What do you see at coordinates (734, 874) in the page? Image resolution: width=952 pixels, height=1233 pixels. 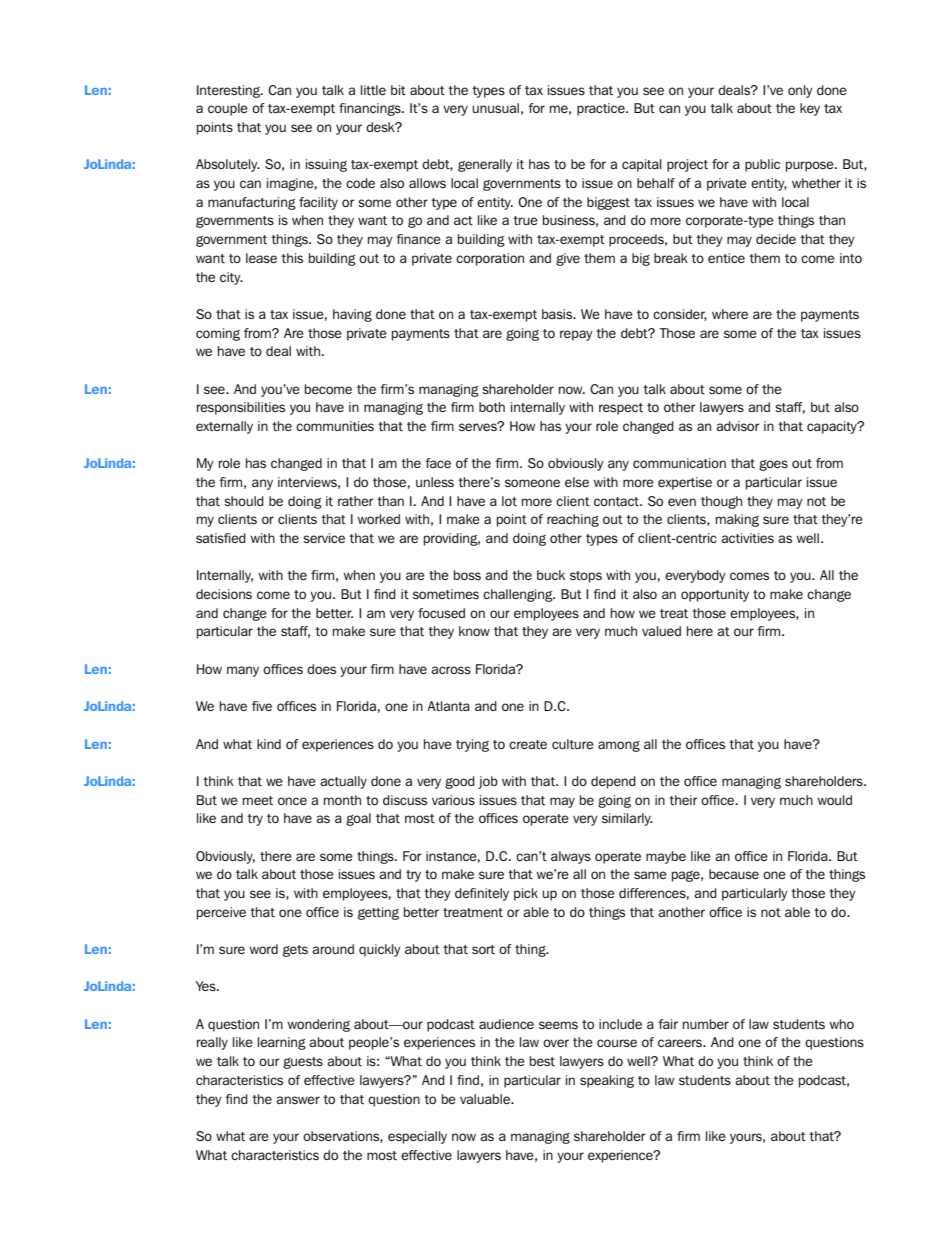 I see `because` at bounding box center [734, 874].
